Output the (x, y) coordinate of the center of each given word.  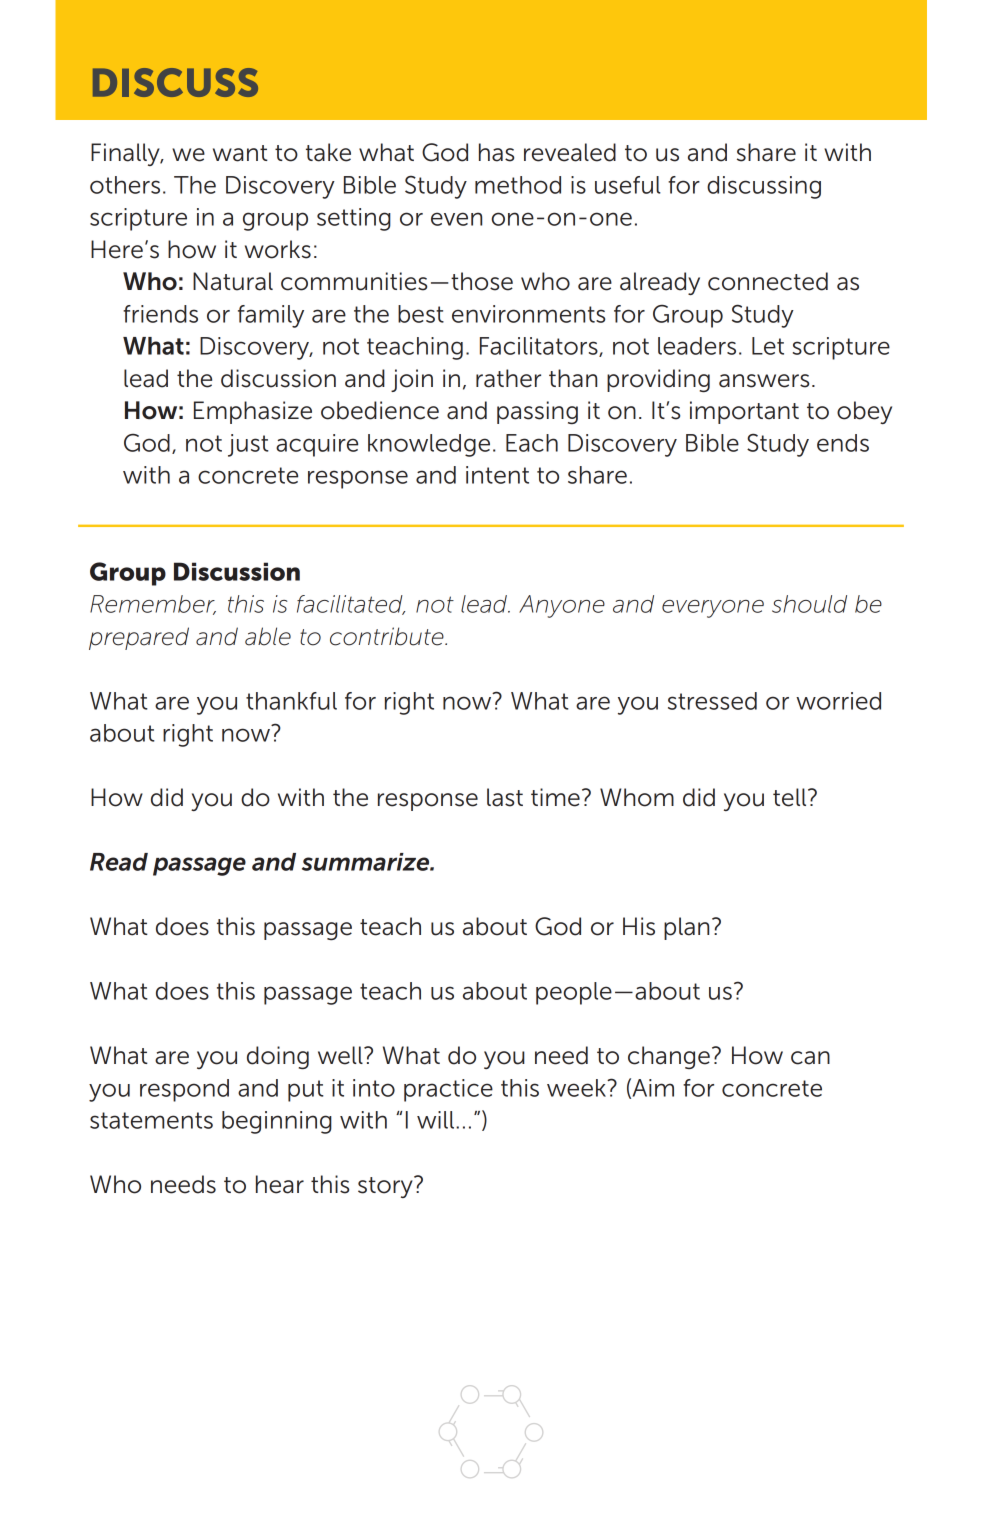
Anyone (562, 606)
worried (838, 701)
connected (768, 281)
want (240, 153)
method (518, 185)
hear (280, 1184)
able (268, 636)
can (810, 1058)
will (435, 1120)
